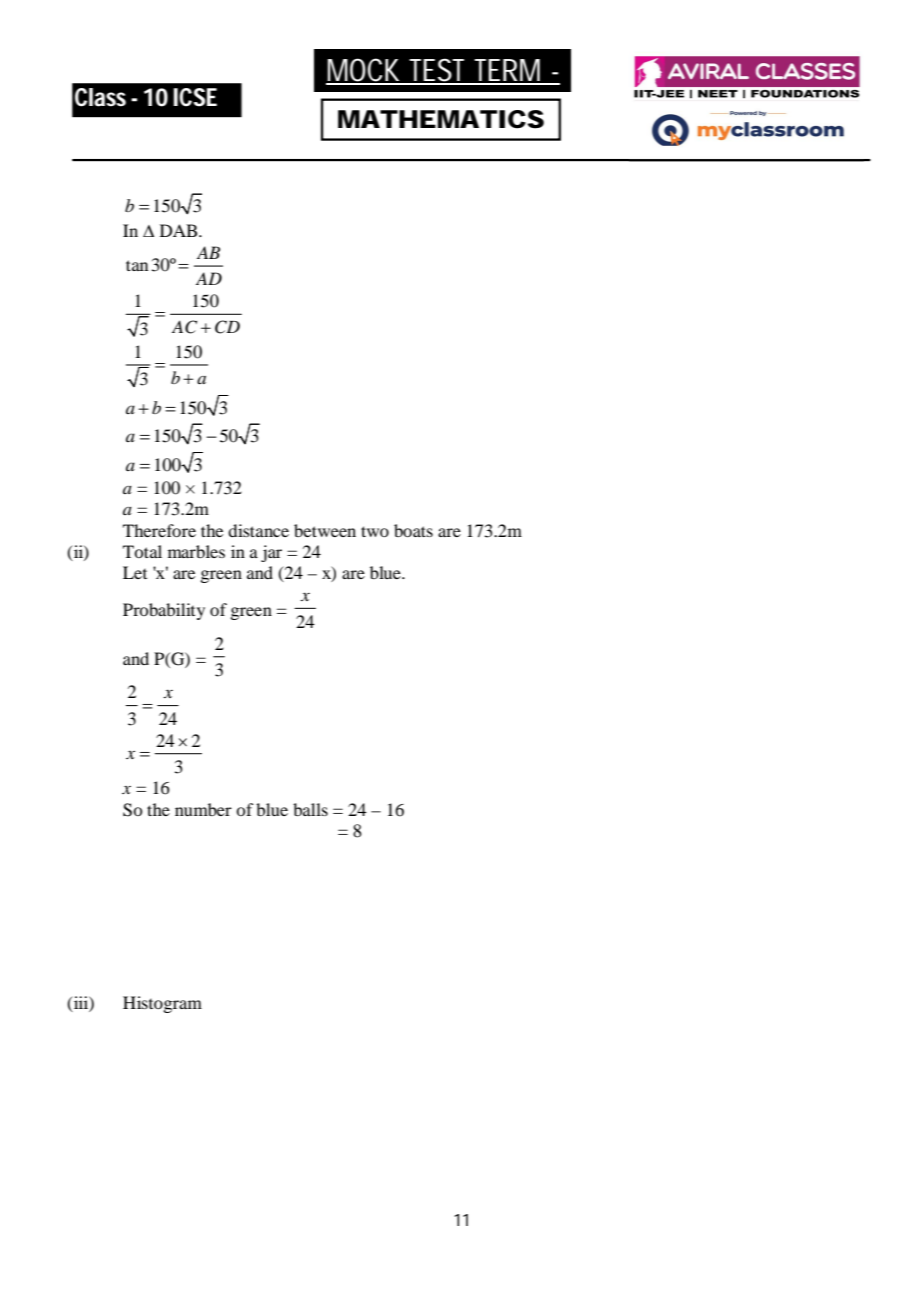 The width and height of the screenshot is (924, 1308). What do you see at coordinates (364, 71) in the screenshot?
I see `MOCK` at bounding box center [364, 71].
